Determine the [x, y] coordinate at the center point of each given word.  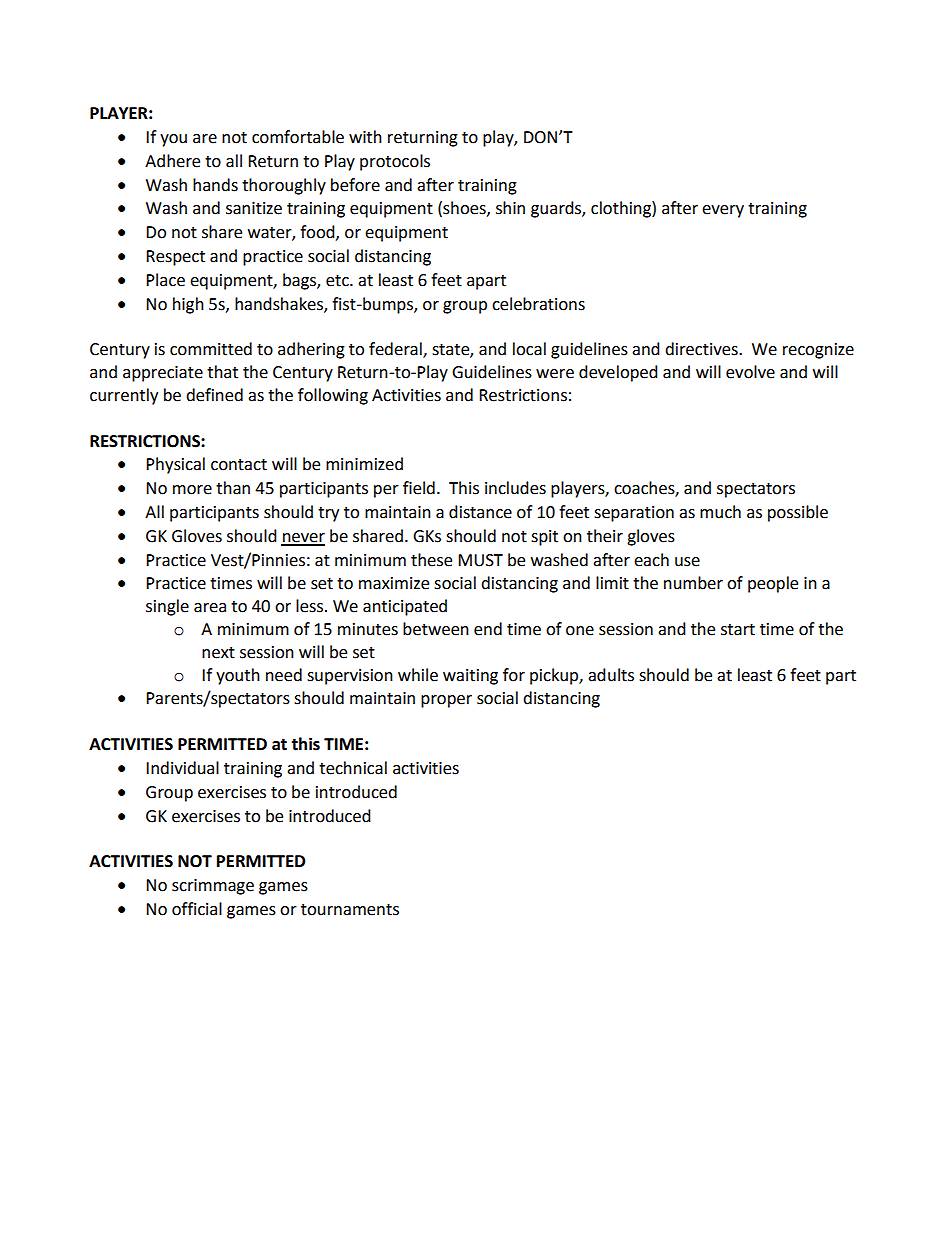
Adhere [172, 161]
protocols [395, 162]
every [723, 211]
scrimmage [213, 887]
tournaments [350, 910]
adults [611, 675]
